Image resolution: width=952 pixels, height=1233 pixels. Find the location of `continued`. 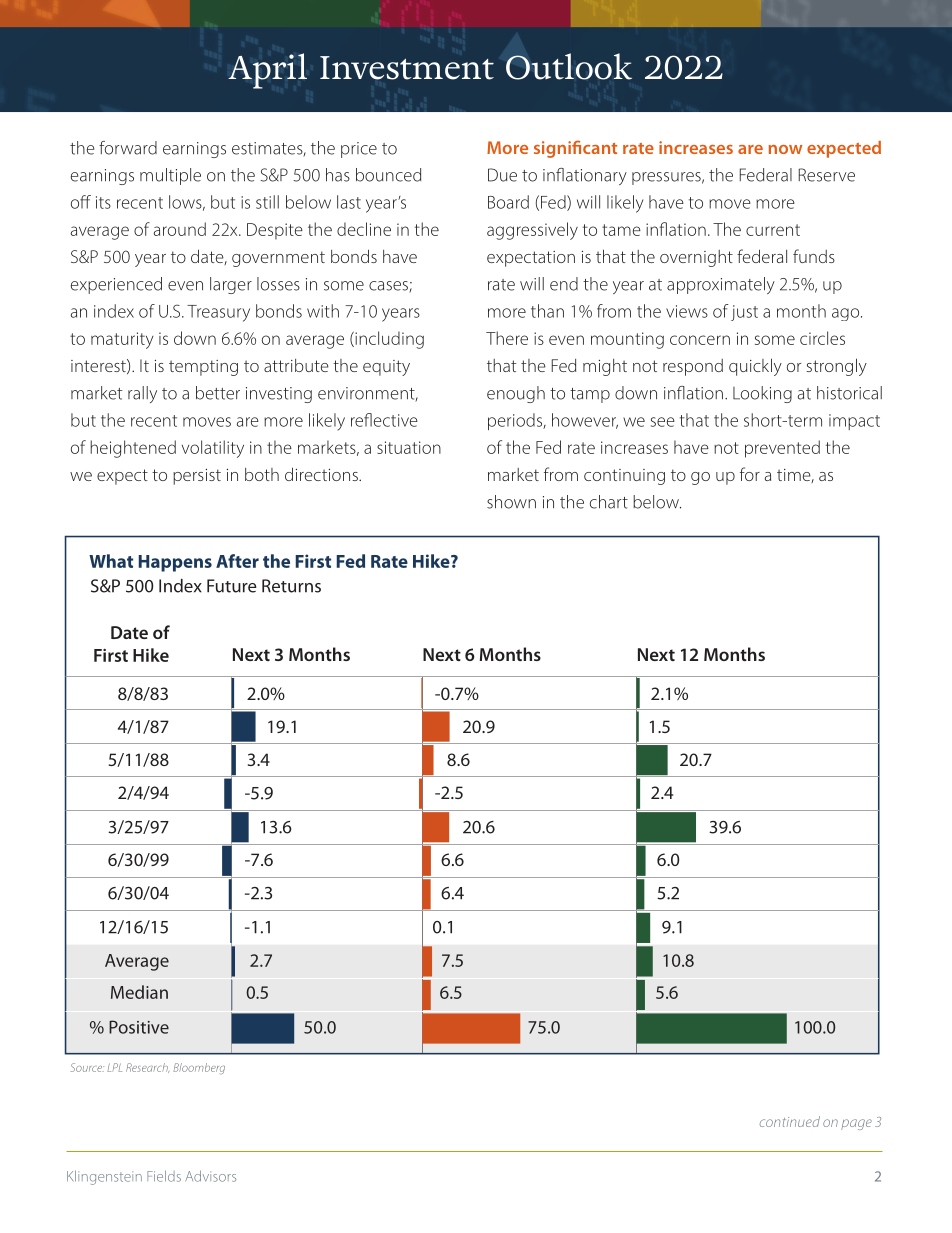

continued is located at coordinates (790, 1121).
